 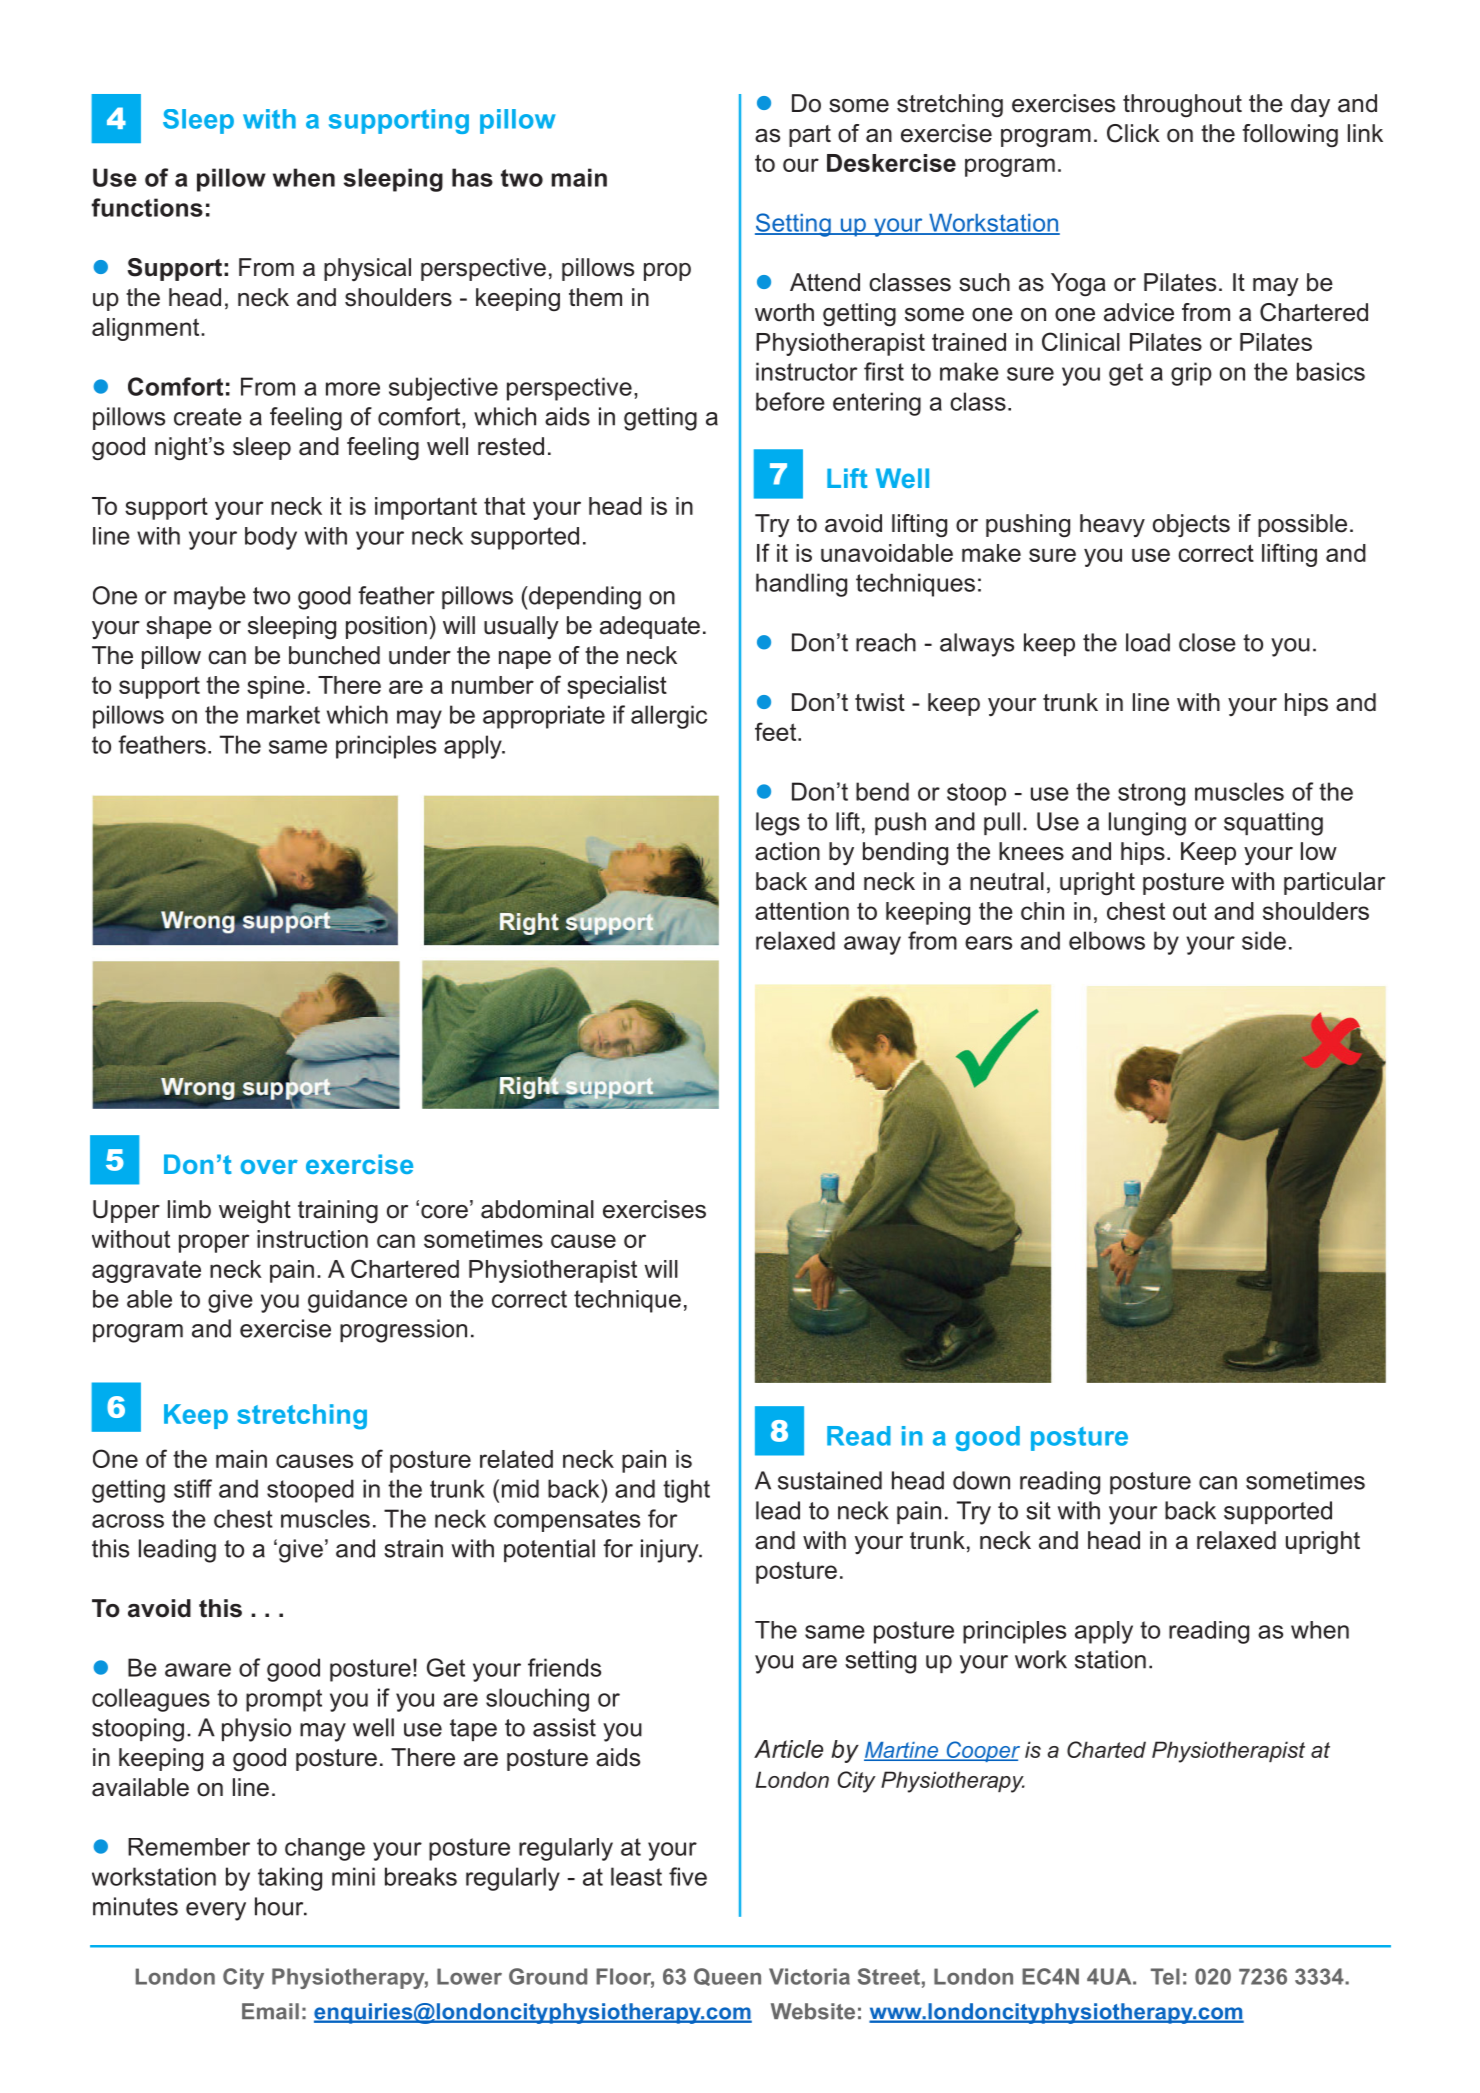 I want to click on away, so click(x=872, y=945).
